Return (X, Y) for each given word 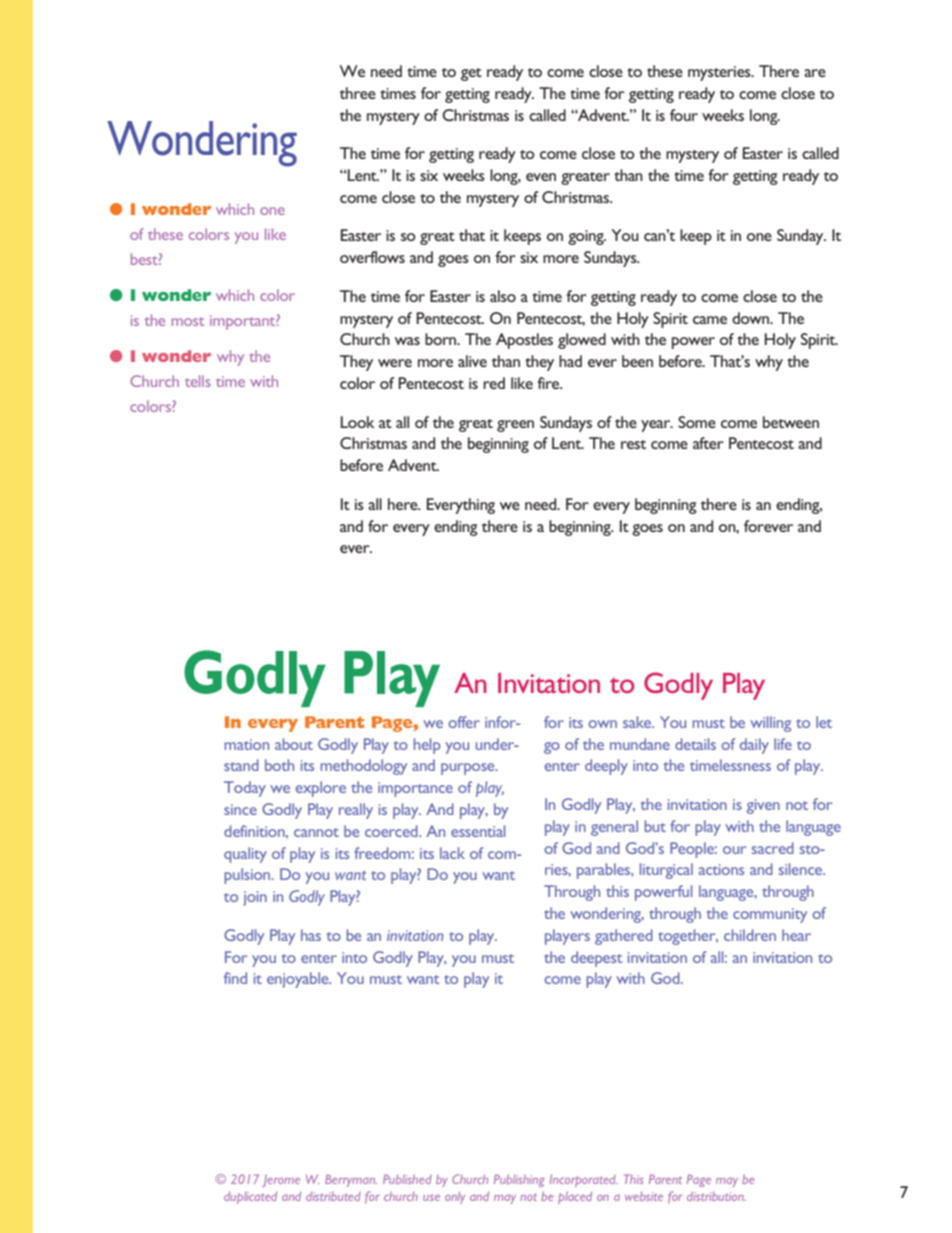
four (684, 115)
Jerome (281, 1180)
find (235, 978)
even (541, 177)
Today (245, 789)
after (708, 443)
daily (754, 746)
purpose (469, 769)
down (752, 318)
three (358, 93)
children (750, 935)
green (515, 426)
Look (358, 422)
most (188, 321)
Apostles (524, 341)
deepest (596, 959)
